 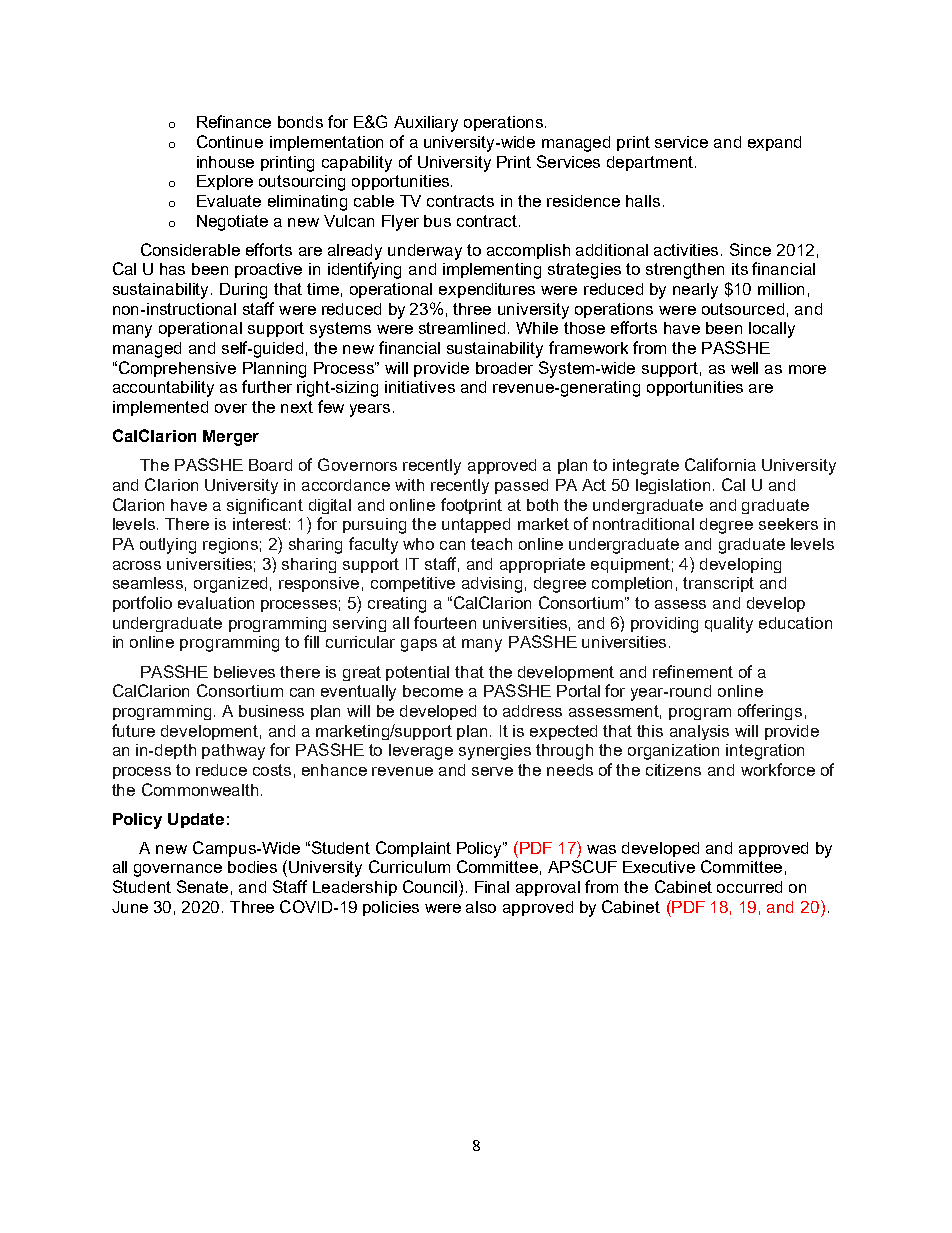 What do you see at coordinates (252, 867) in the screenshot?
I see `bodies` at bounding box center [252, 867].
